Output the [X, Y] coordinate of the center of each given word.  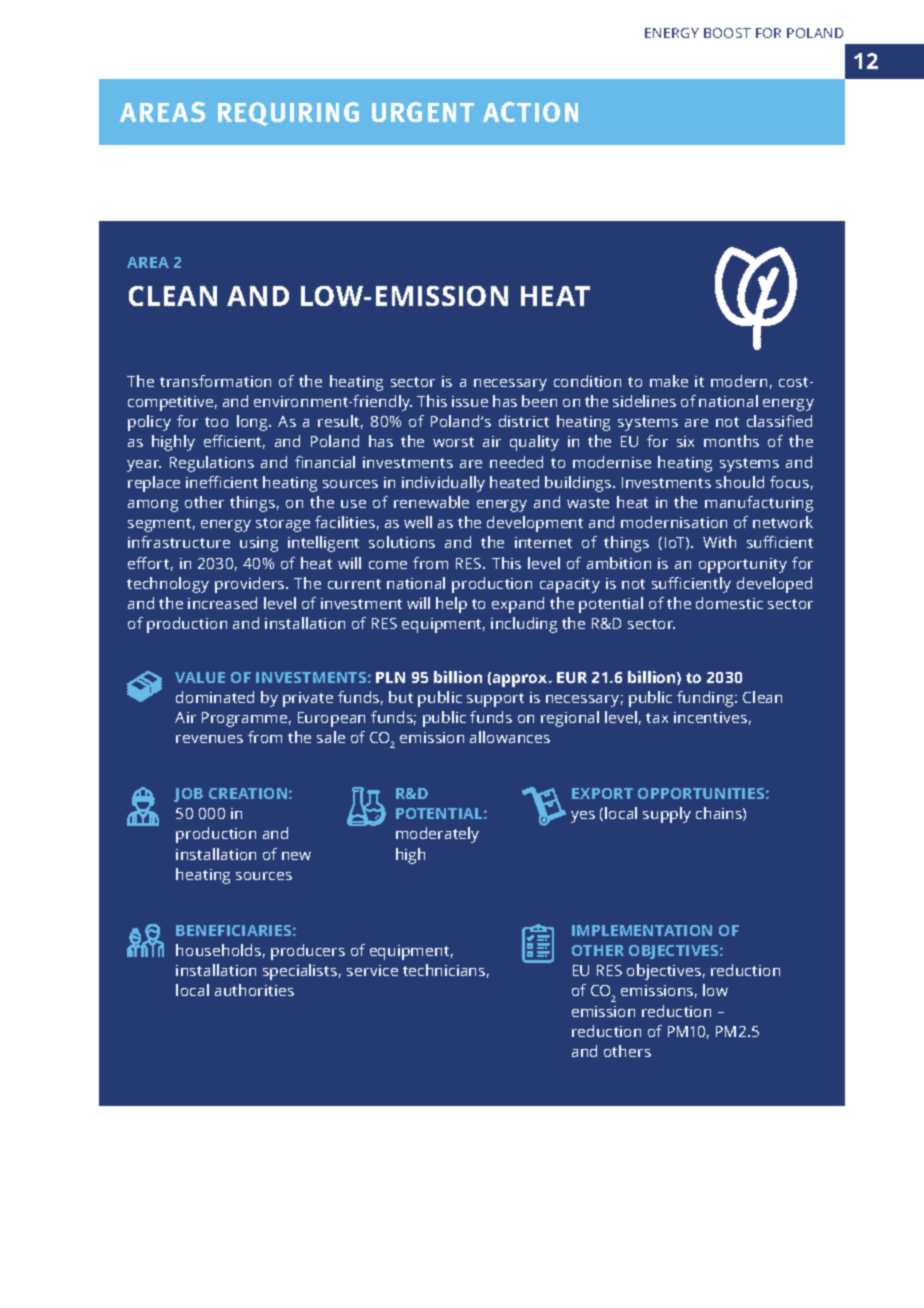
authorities [254, 990]
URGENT [423, 112]
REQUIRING [288, 114]
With [719, 542]
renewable [431, 502]
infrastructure [179, 542]
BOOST [727, 33]
